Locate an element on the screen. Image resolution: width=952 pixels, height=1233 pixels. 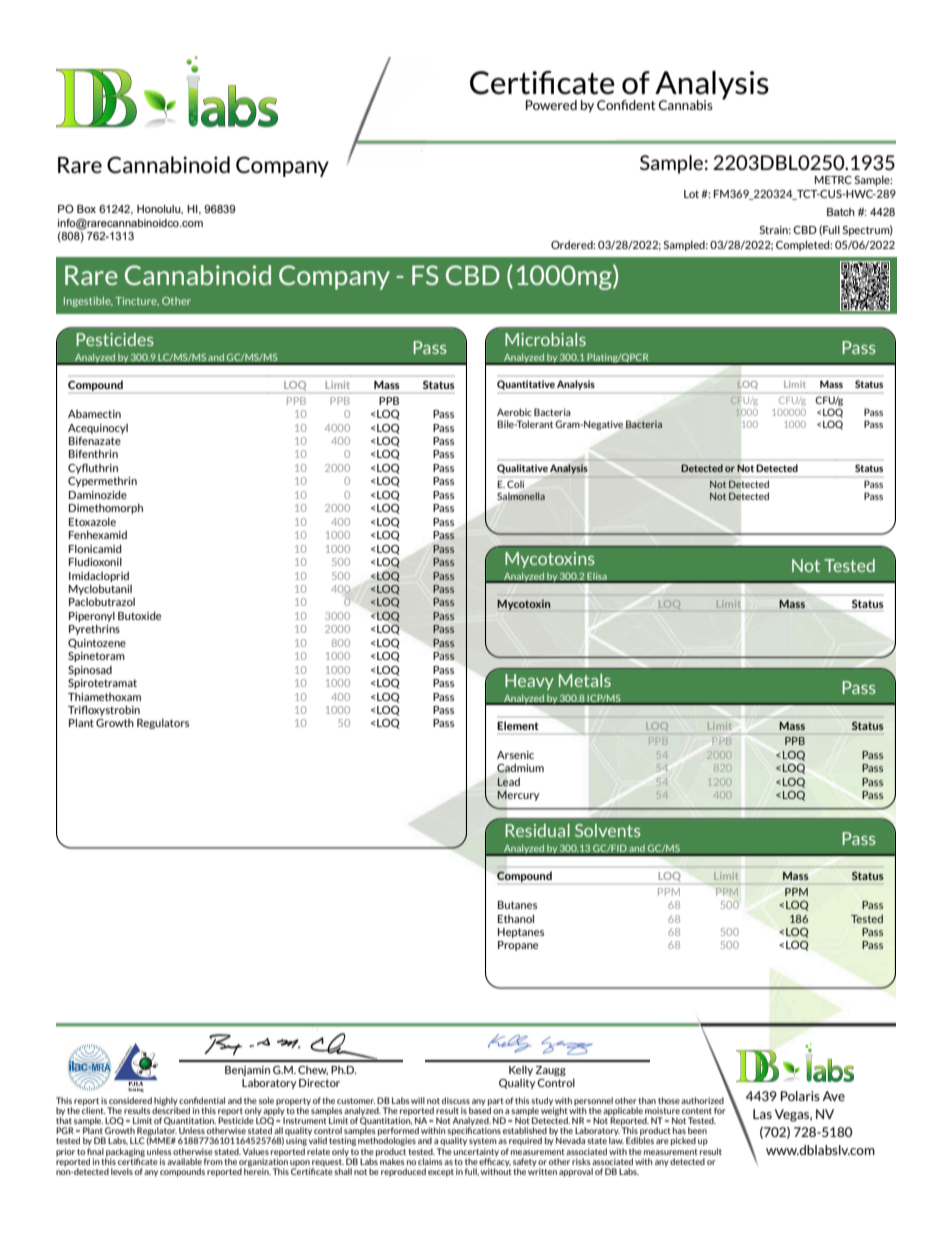
Cannabis is located at coordinates (686, 105).
